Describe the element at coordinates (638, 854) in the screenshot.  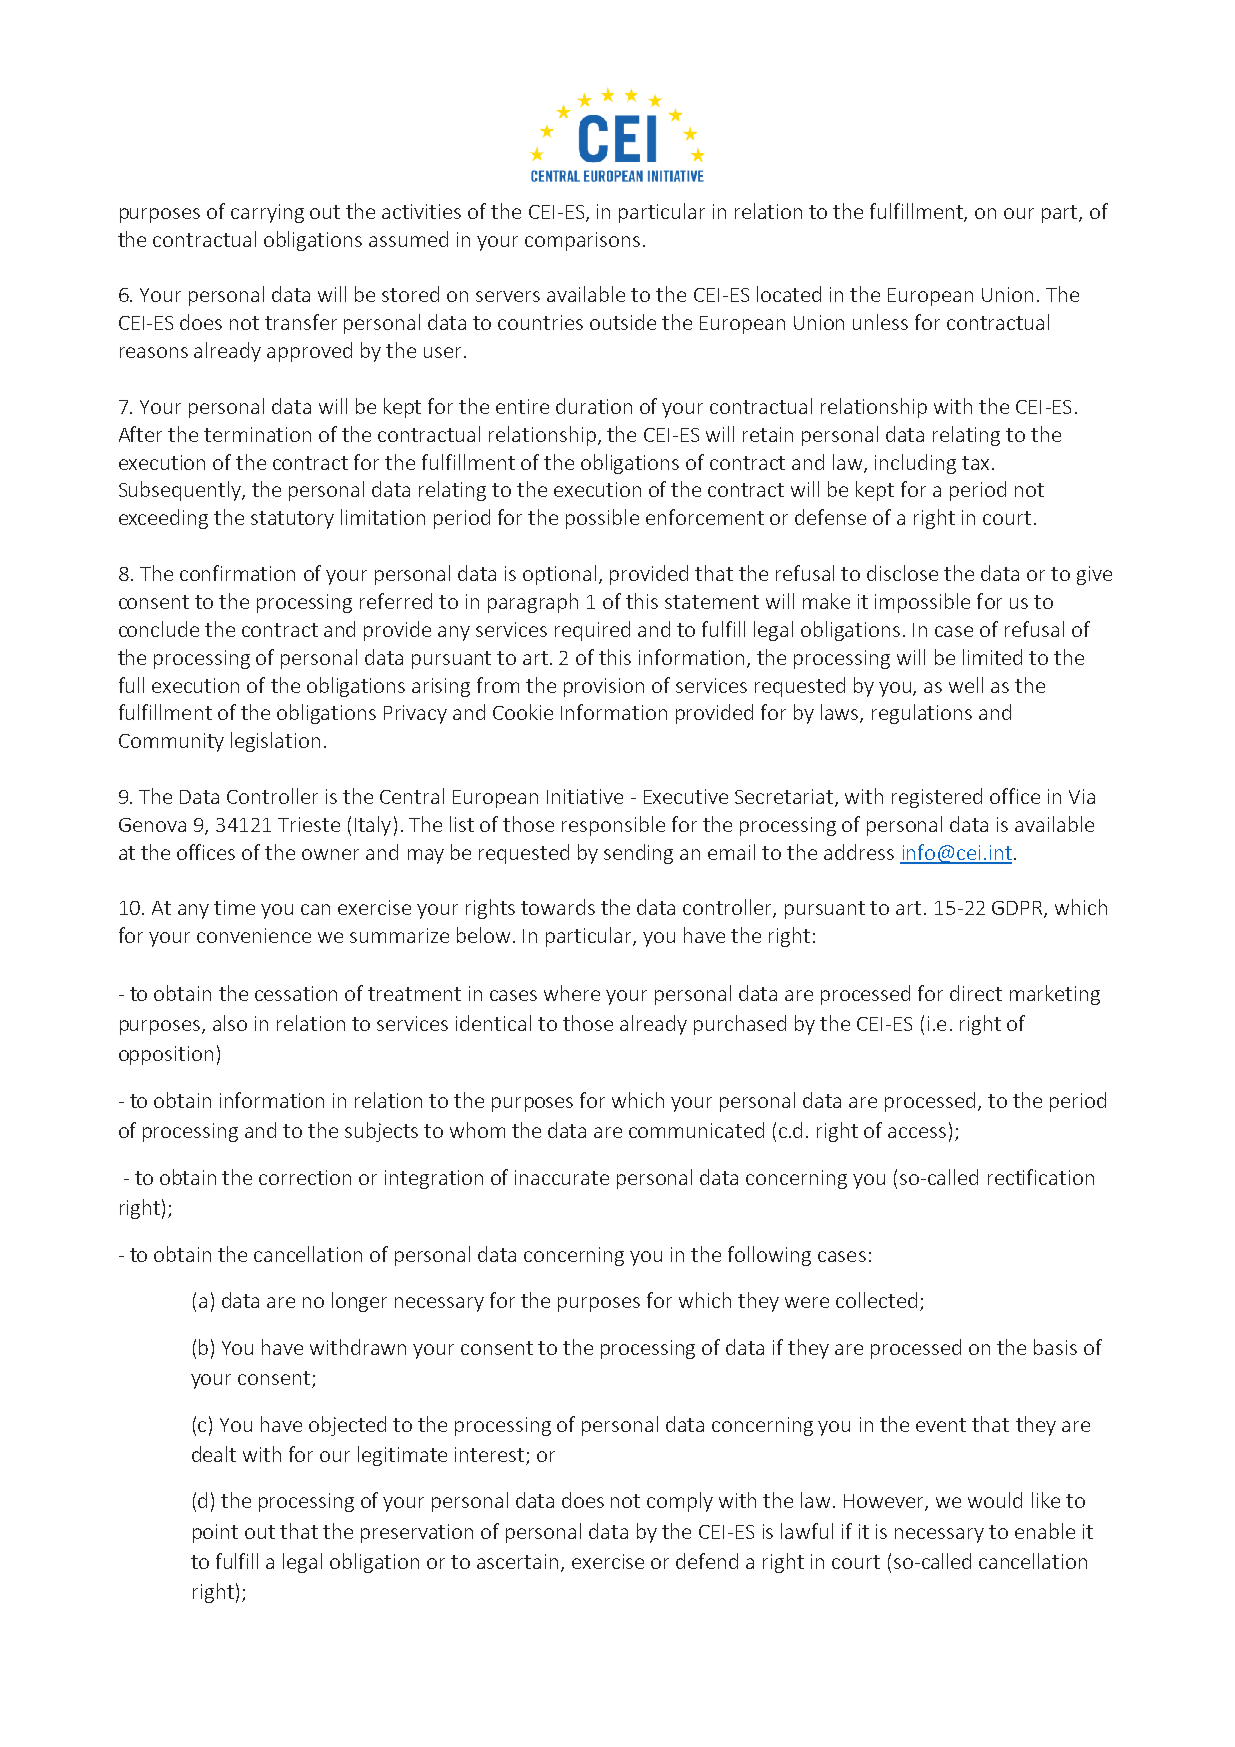
I see `sending` at that location.
